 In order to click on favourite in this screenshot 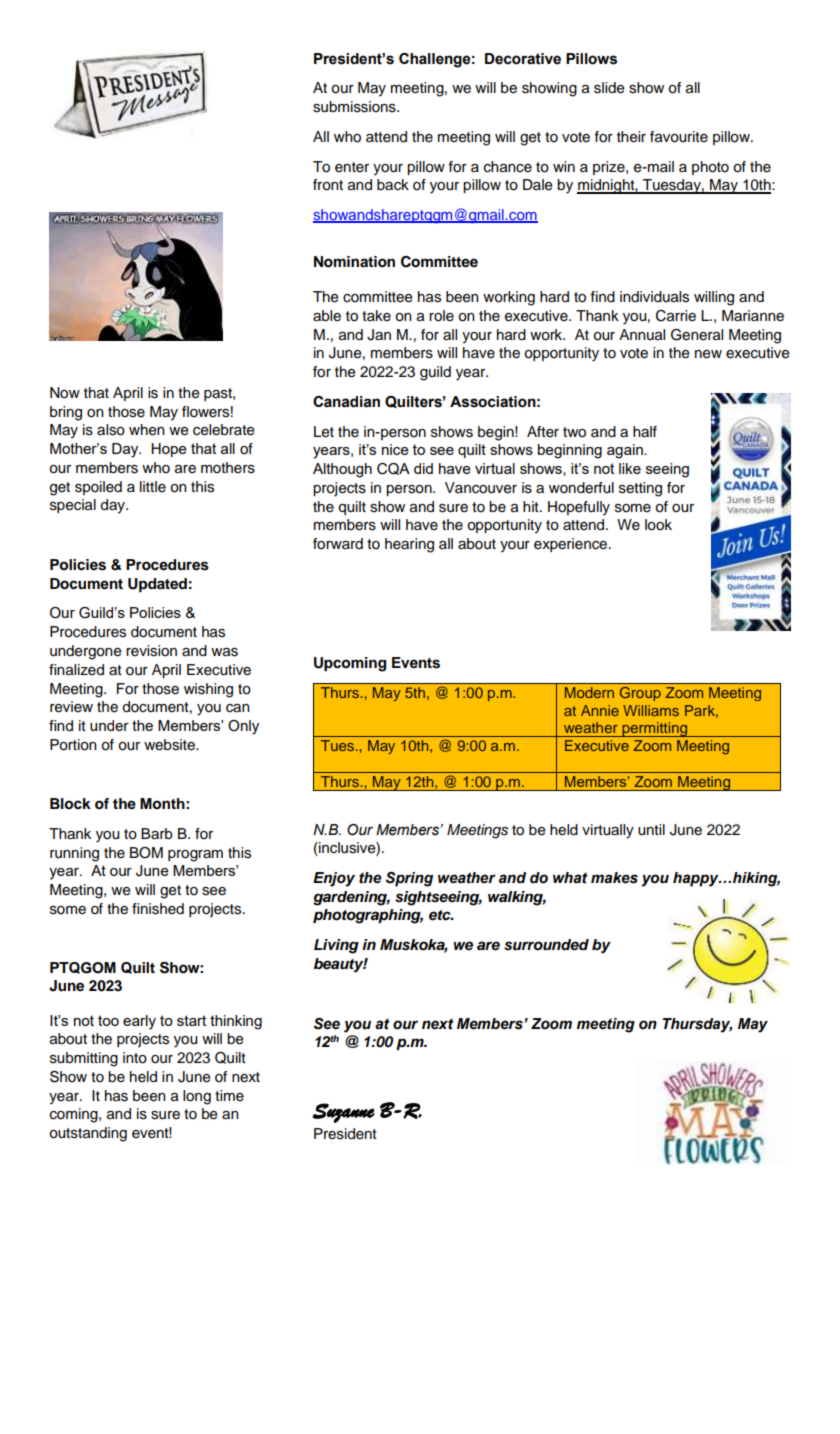, I will do `click(679, 137)`.
